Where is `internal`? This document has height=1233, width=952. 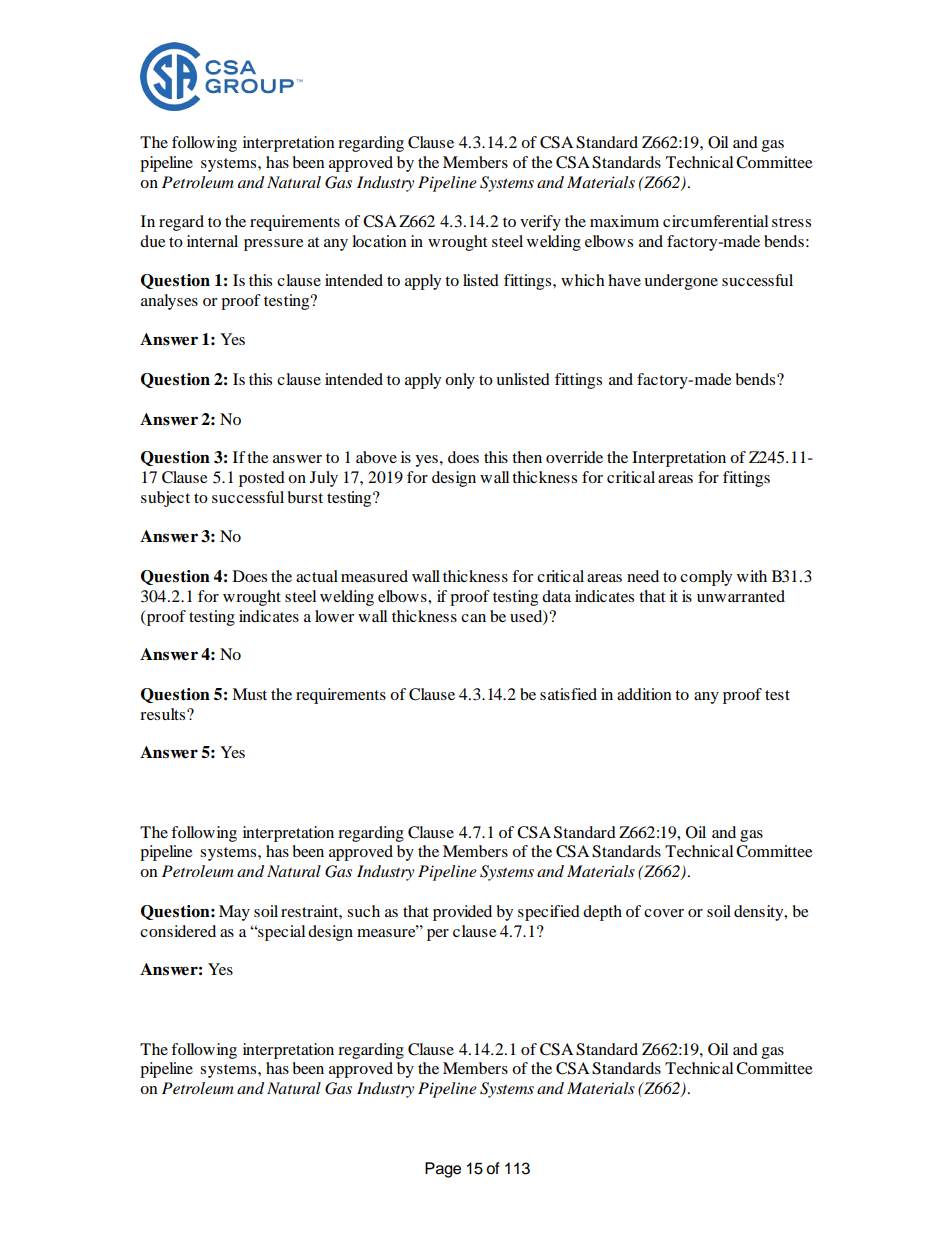 internal is located at coordinates (212, 241).
